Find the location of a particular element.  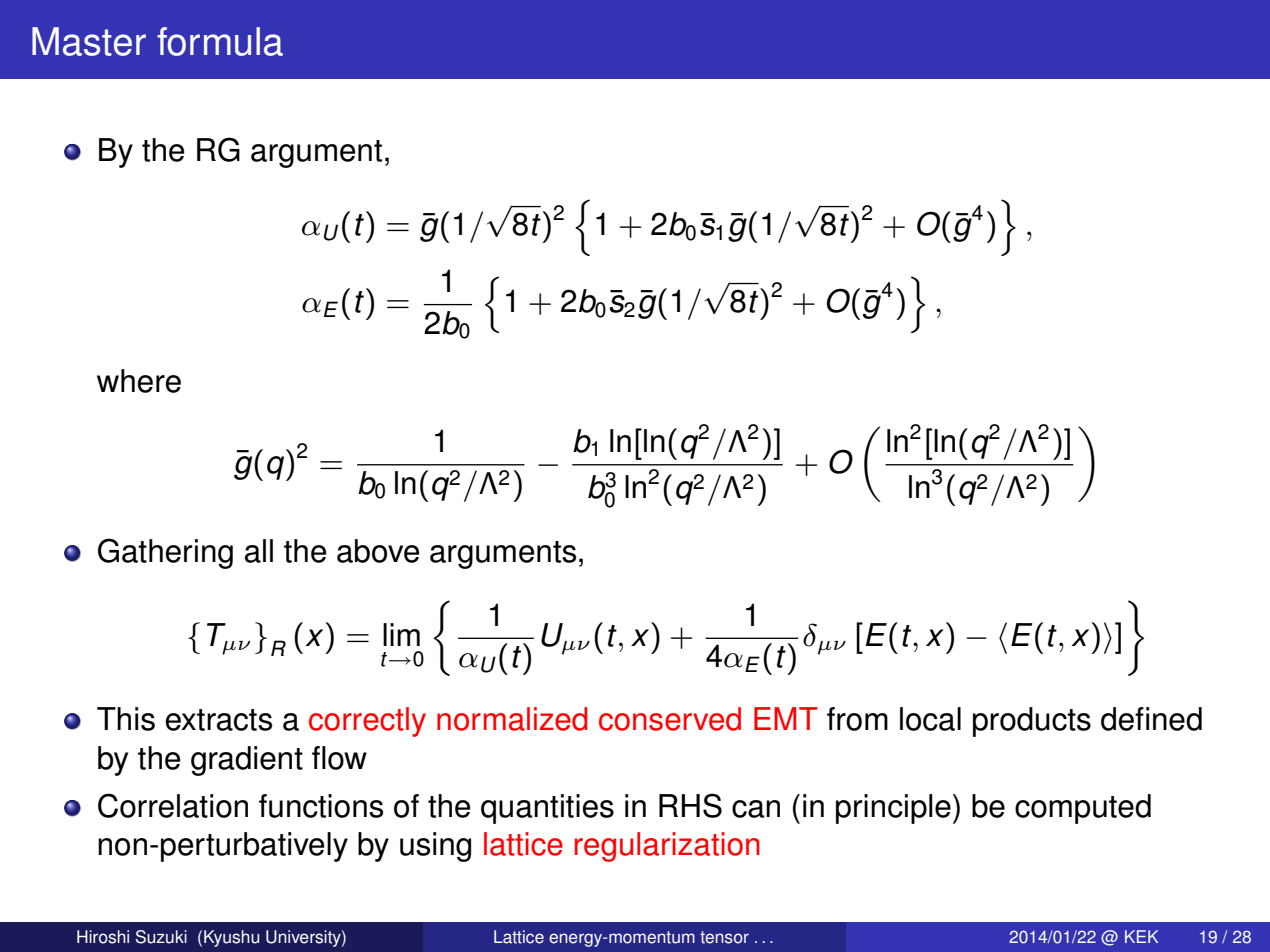

KEK is located at coordinates (1141, 936).
